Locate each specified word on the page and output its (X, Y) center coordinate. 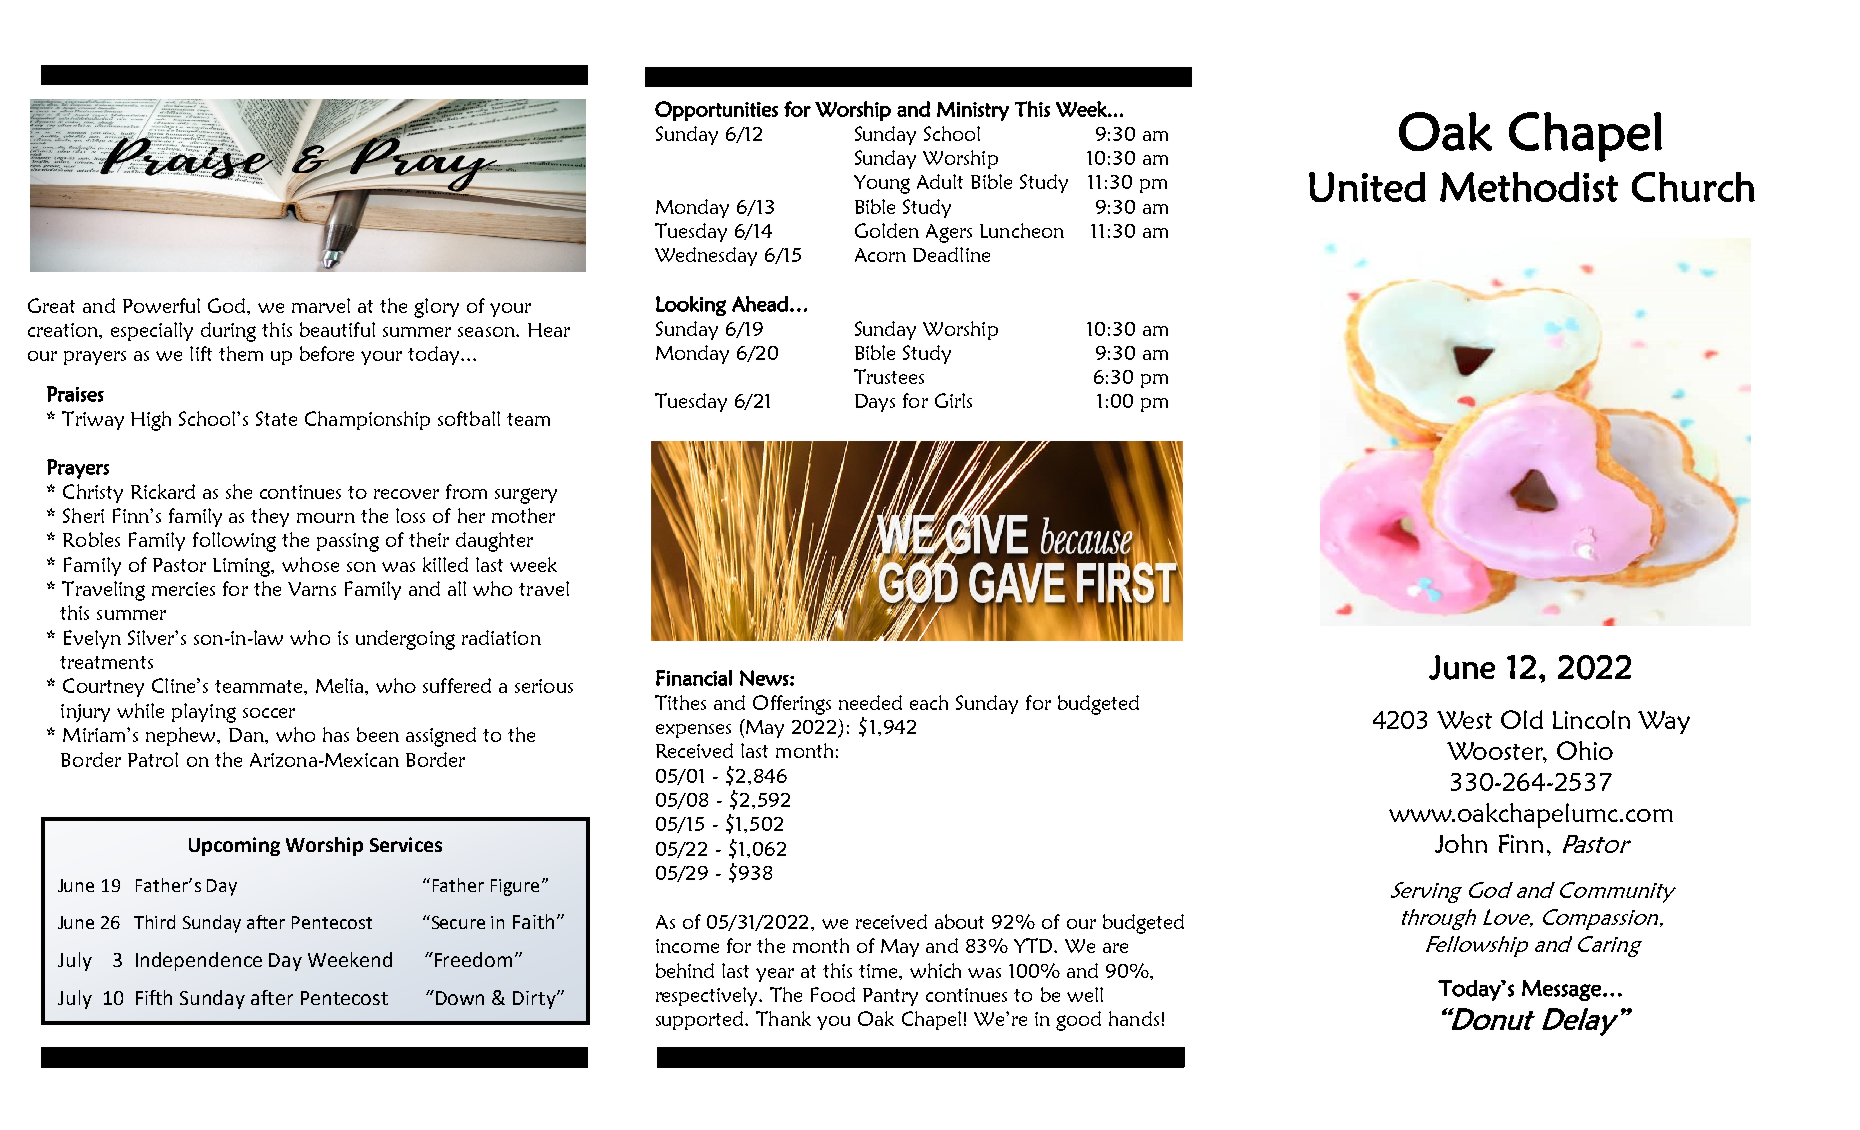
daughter (494, 542)
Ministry (973, 111)
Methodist (1529, 187)
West (1464, 720)
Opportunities (716, 111)
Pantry (890, 997)
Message (1561, 990)
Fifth (154, 997)
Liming (243, 567)
